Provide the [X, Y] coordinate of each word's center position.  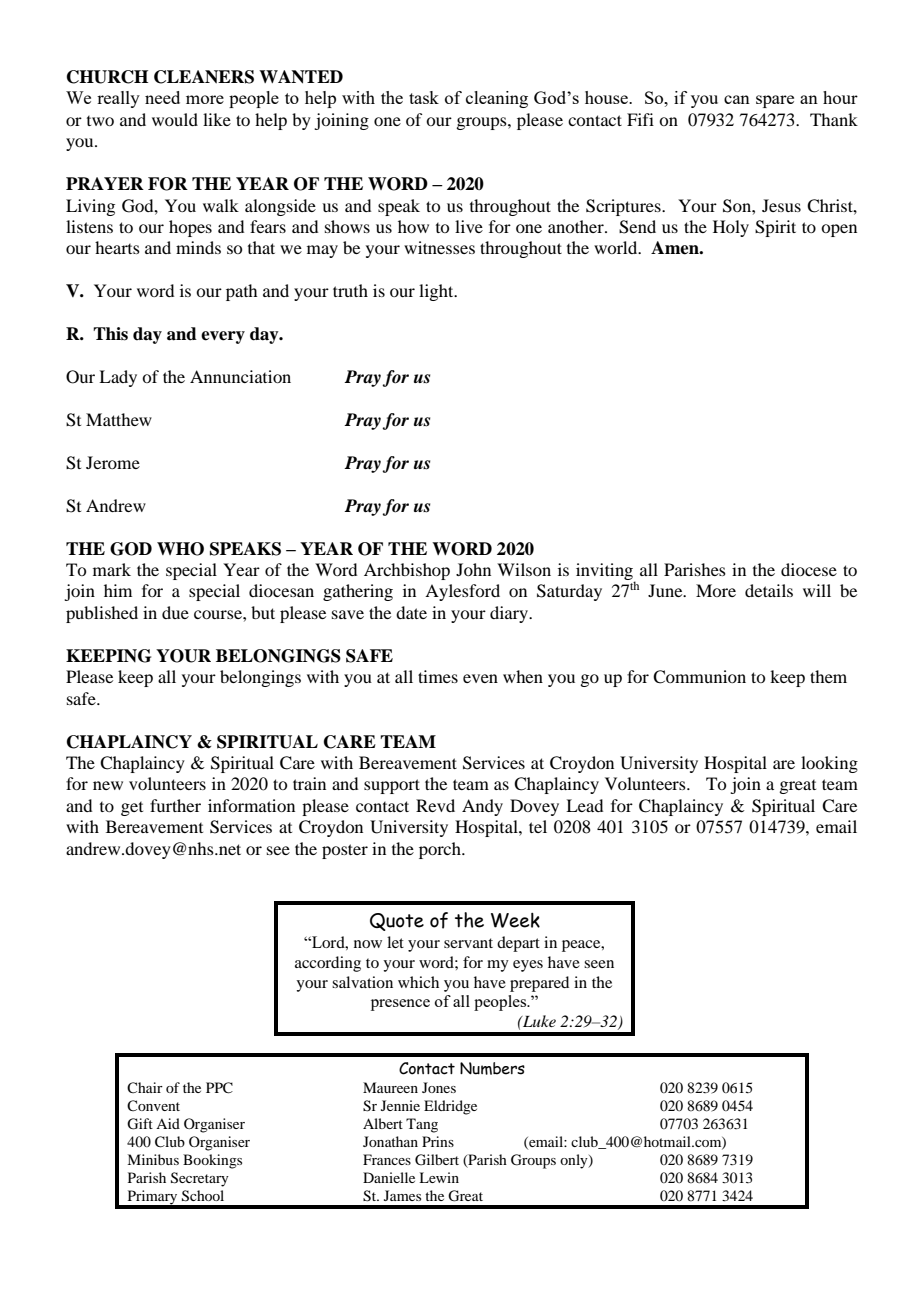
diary [510, 614]
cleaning [497, 99]
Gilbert [437, 1160]
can [737, 99]
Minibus [153, 1159]
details [769, 590]
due [175, 612]
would [175, 119]
